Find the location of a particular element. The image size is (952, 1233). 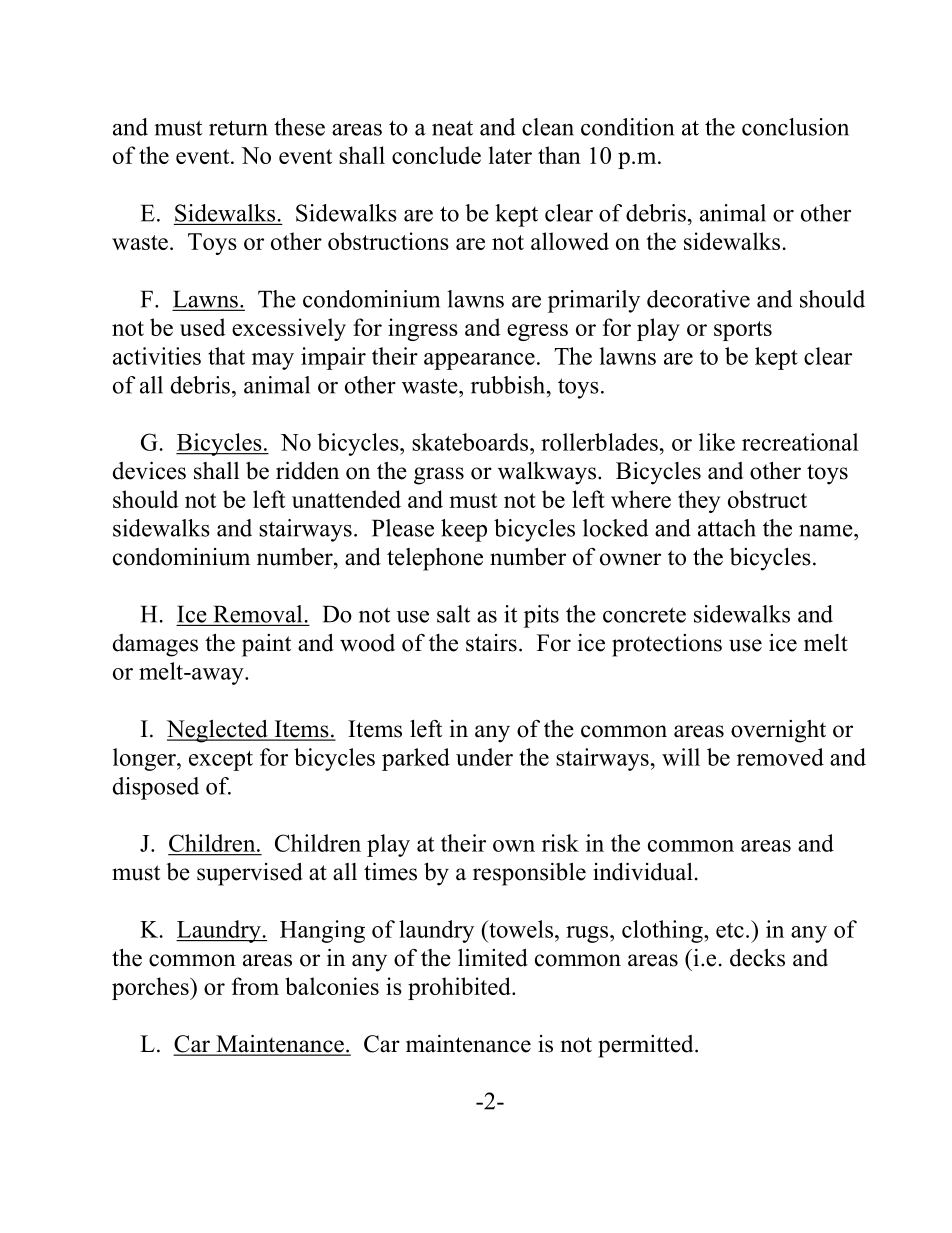

supervised is located at coordinates (250, 874).
